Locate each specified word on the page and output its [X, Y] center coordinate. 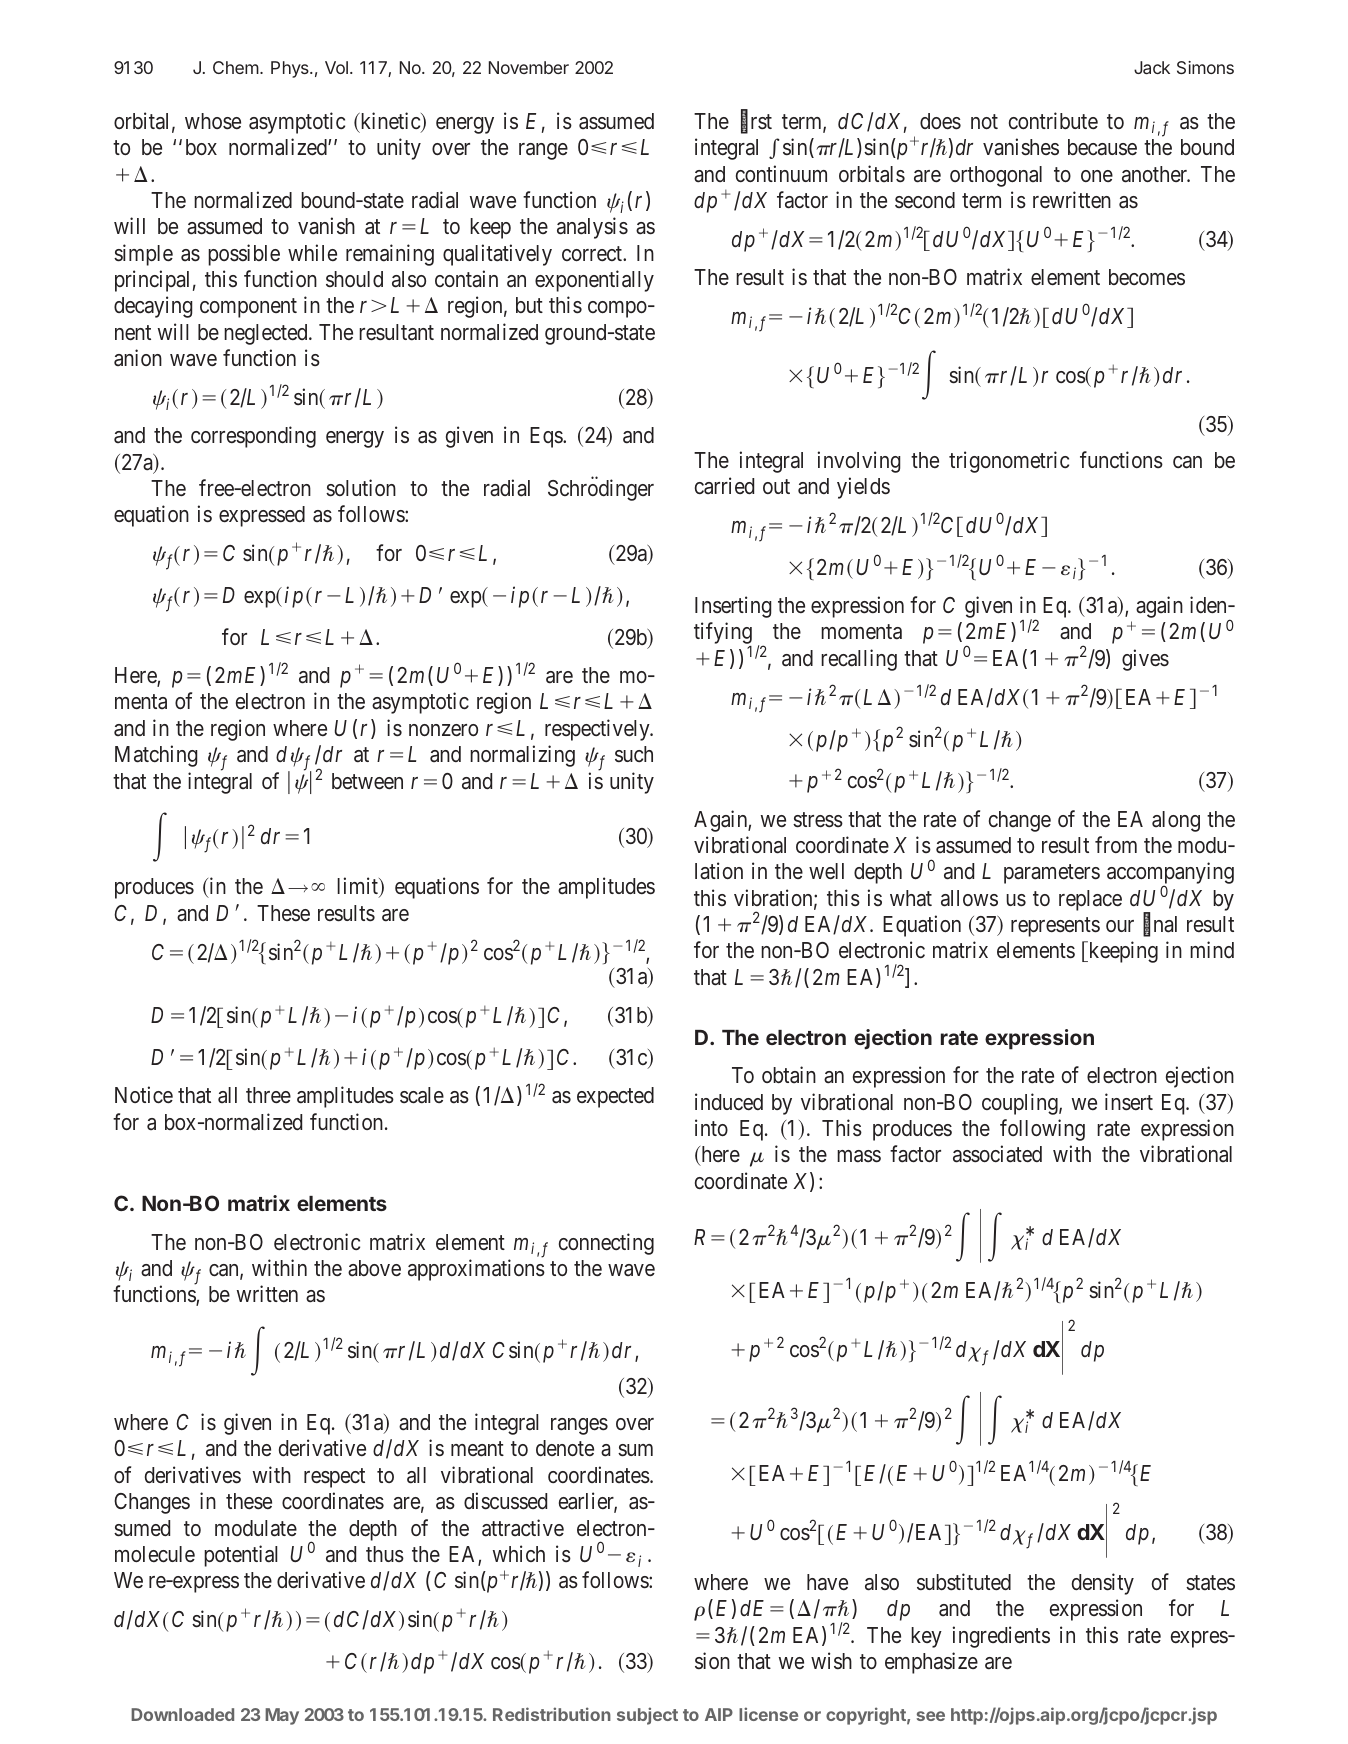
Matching [156, 756]
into [711, 1127]
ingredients [1001, 1637]
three [268, 1095]
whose [213, 121]
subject [647, 1716]
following [1042, 1130]
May [282, 1716]
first [756, 122]
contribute [1053, 120]
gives [1145, 660]
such [634, 754]
